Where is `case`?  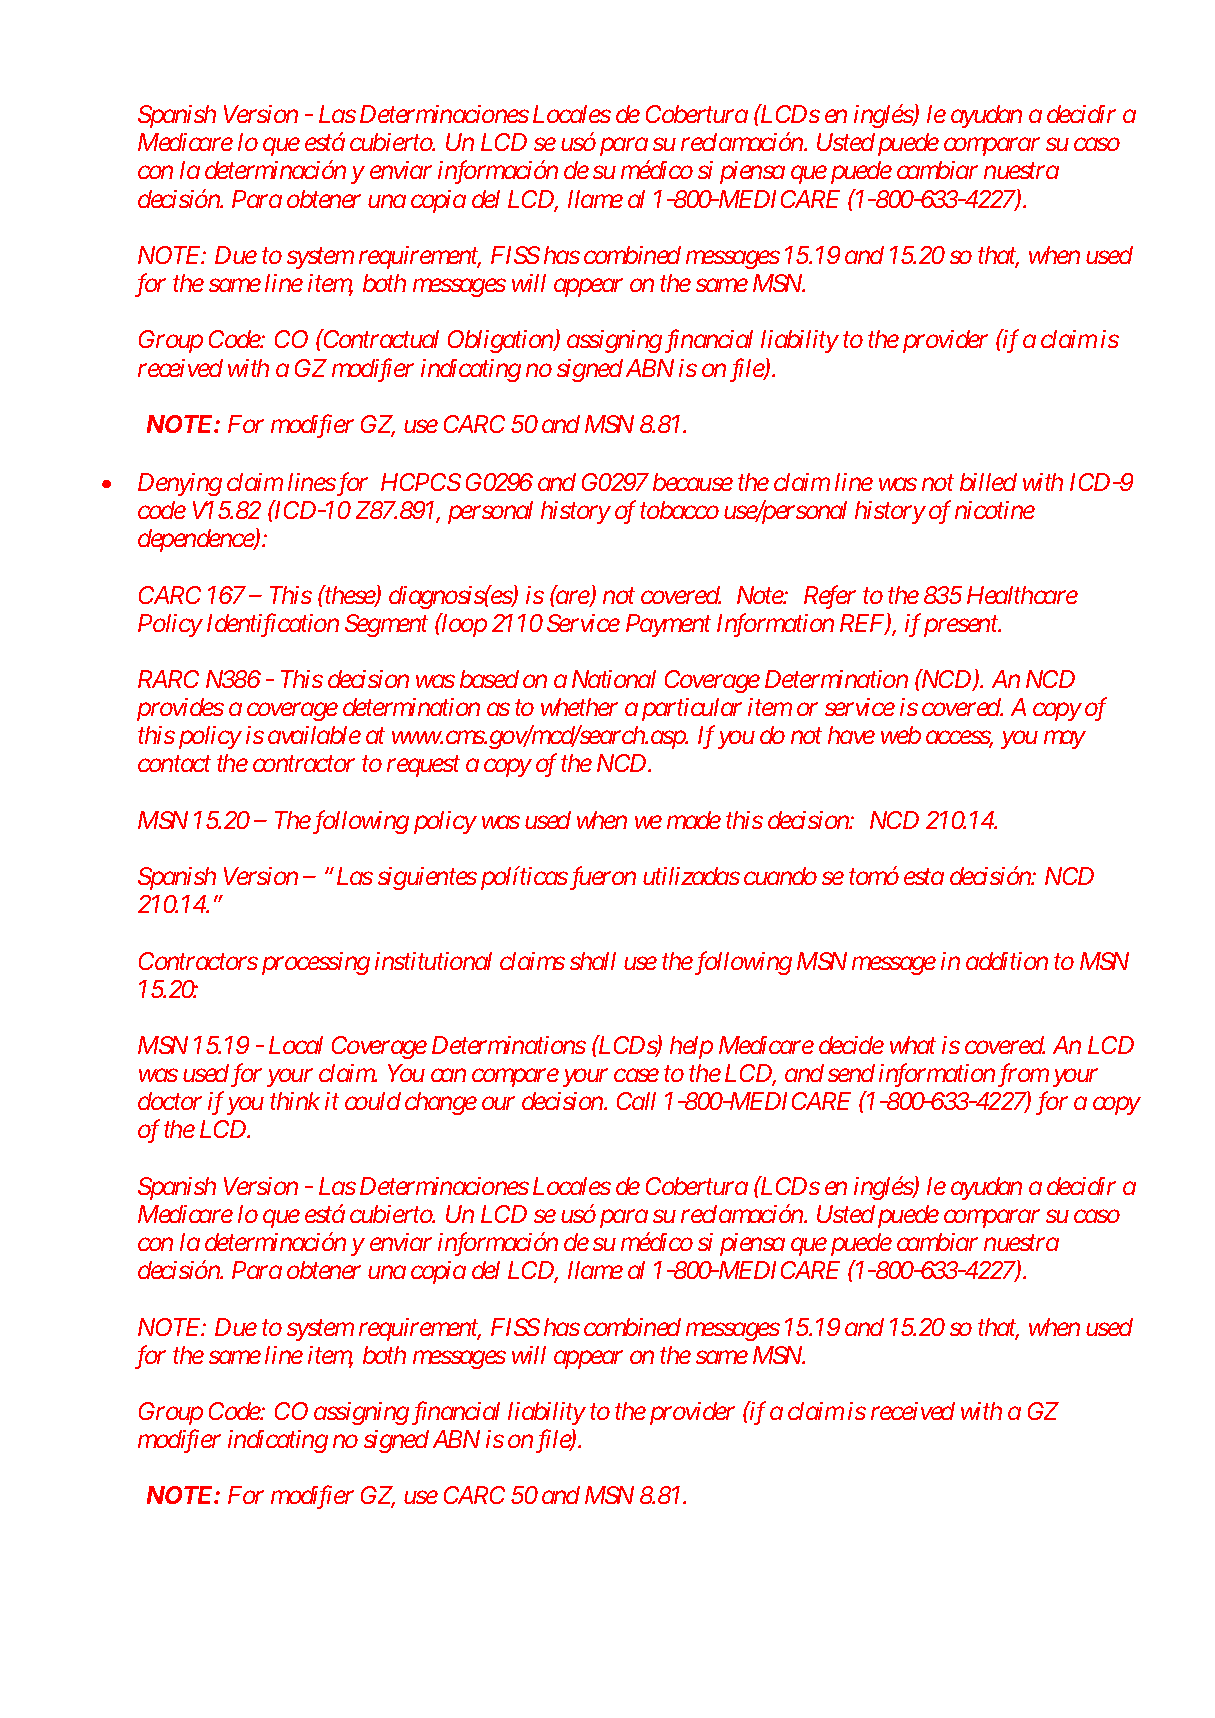 case is located at coordinates (636, 1075).
